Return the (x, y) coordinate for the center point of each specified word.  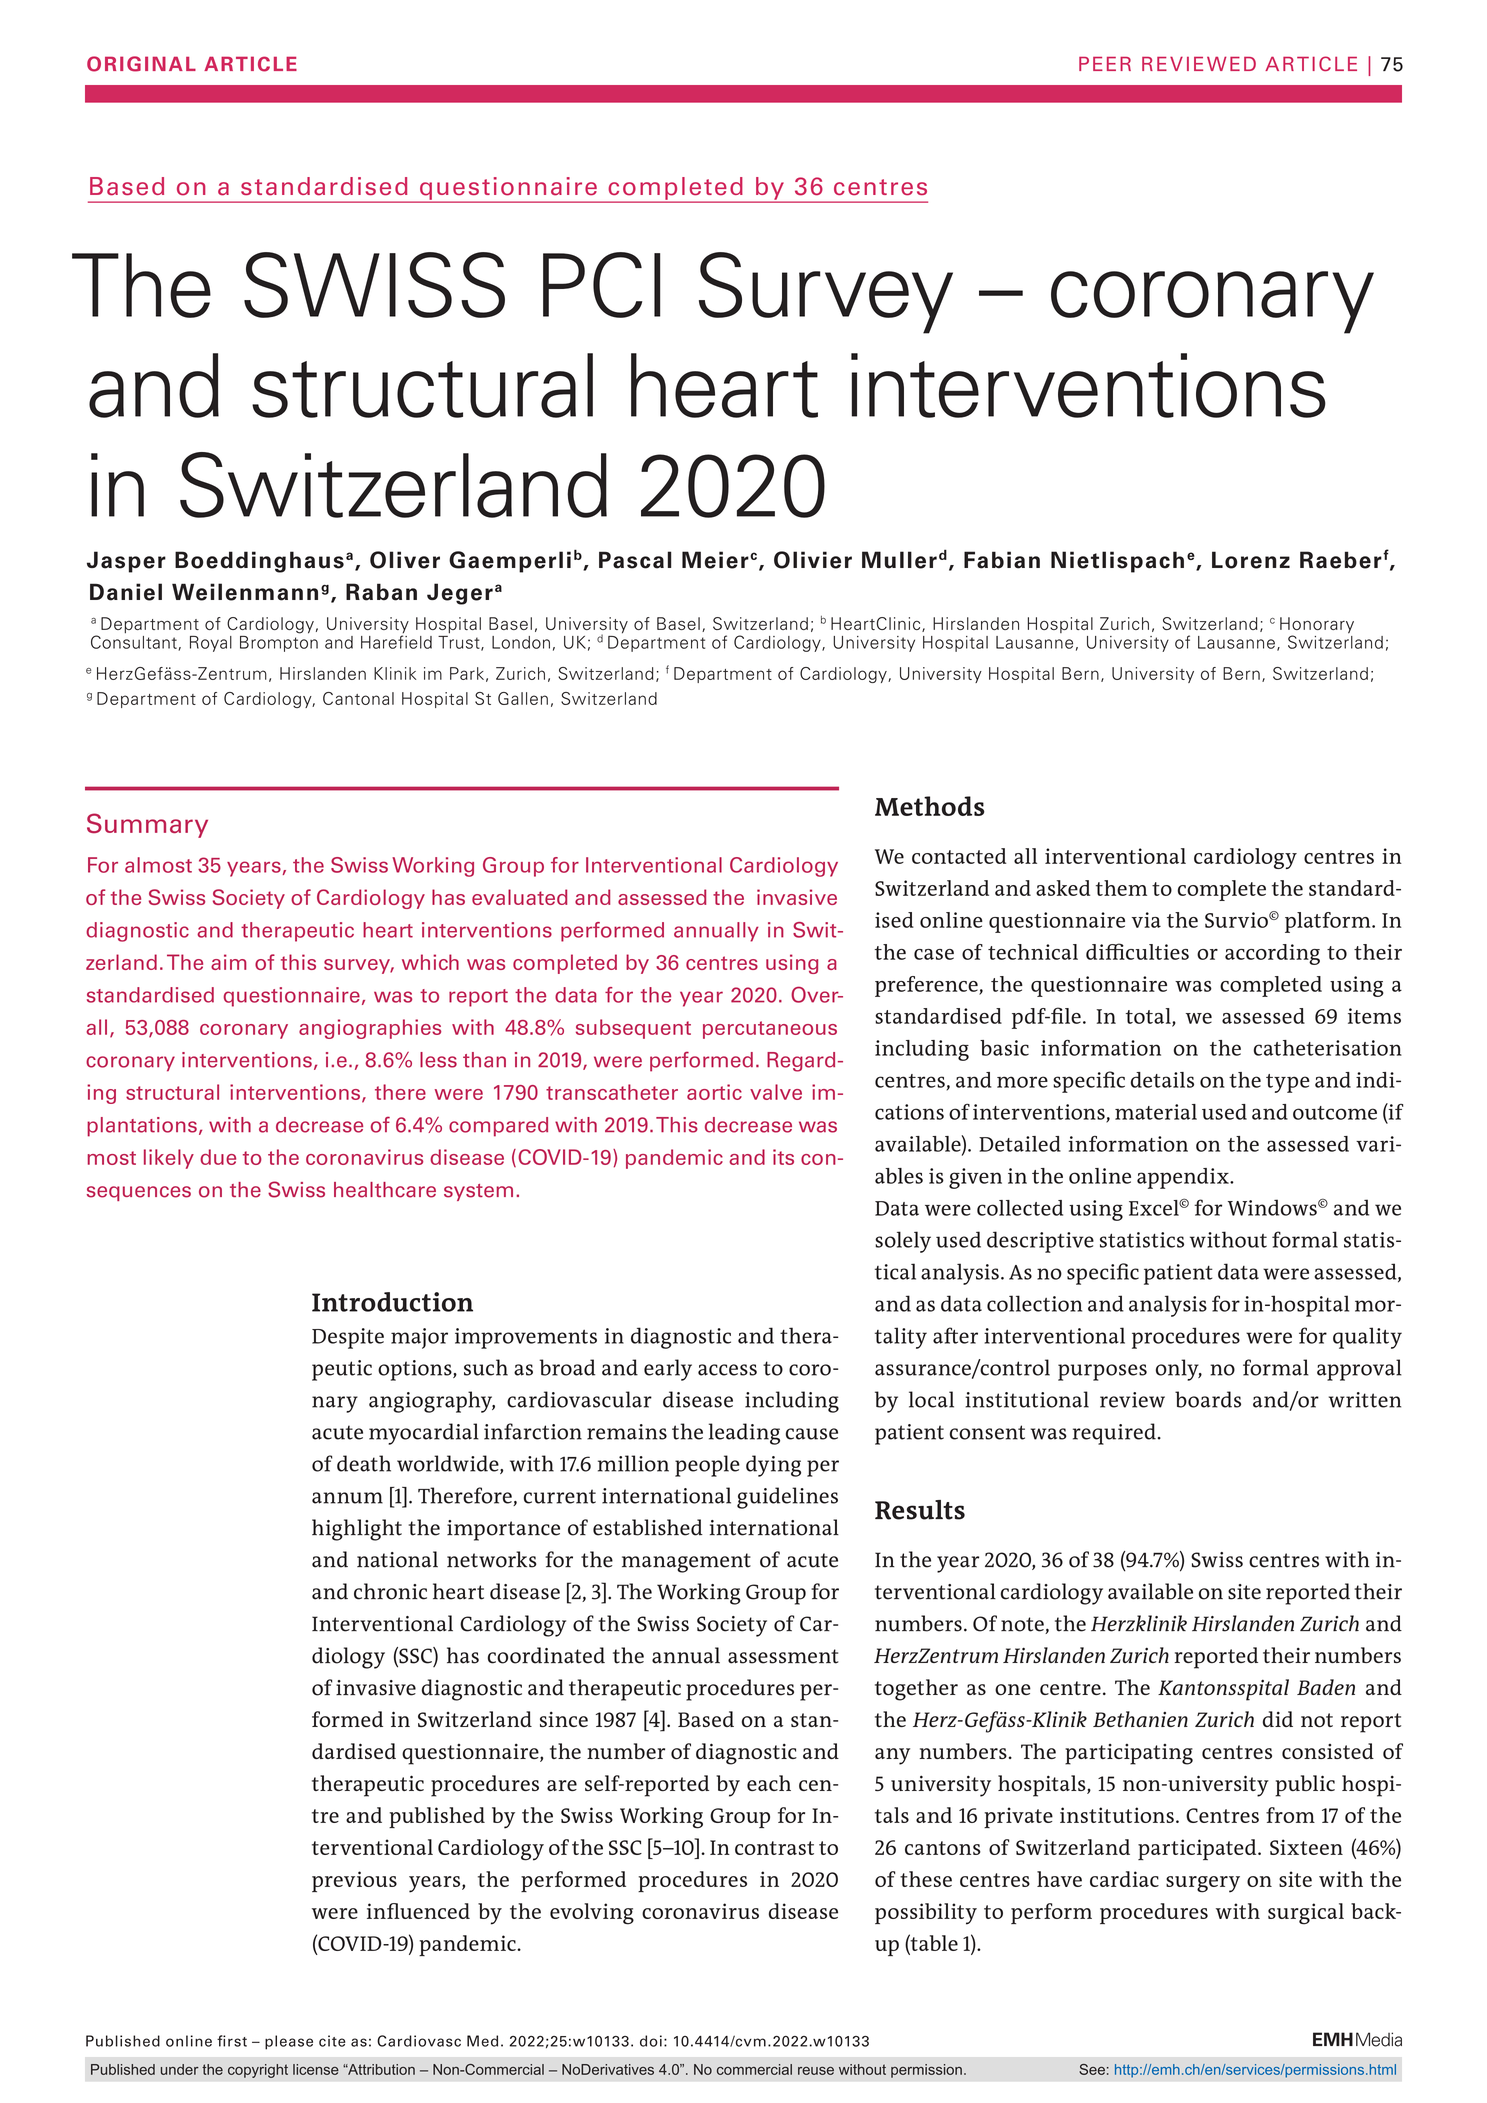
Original (141, 64)
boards (1208, 1399)
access (727, 1370)
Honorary (1317, 626)
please (289, 2042)
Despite (348, 1338)
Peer (1105, 63)
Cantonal (358, 698)
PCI (602, 285)
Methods (930, 806)
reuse (816, 2071)
